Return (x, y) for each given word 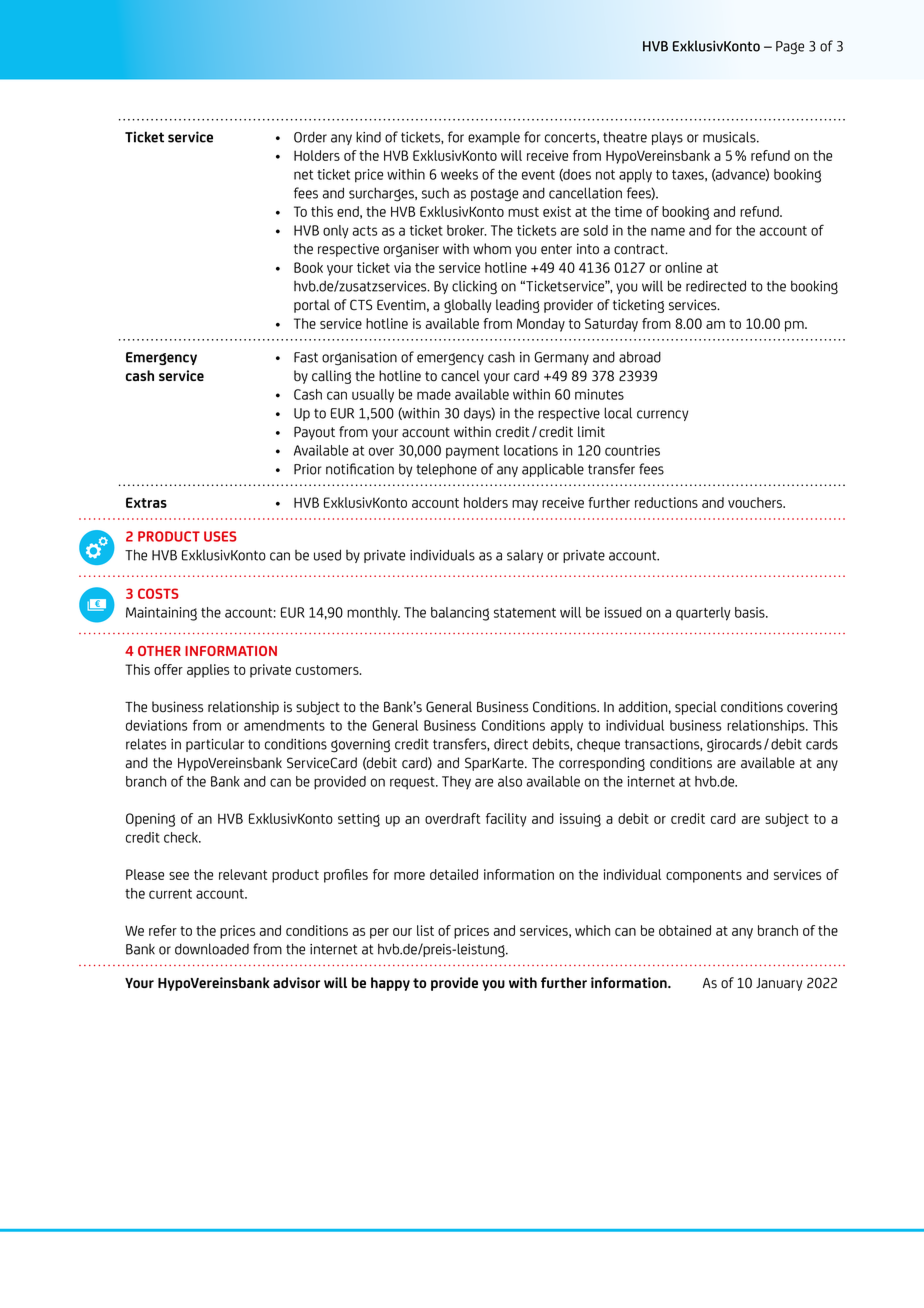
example (494, 138)
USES (220, 536)
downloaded (212, 949)
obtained (685, 930)
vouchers (756, 502)
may (525, 505)
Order (310, 137)
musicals (730, 137)
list (425, 930)
